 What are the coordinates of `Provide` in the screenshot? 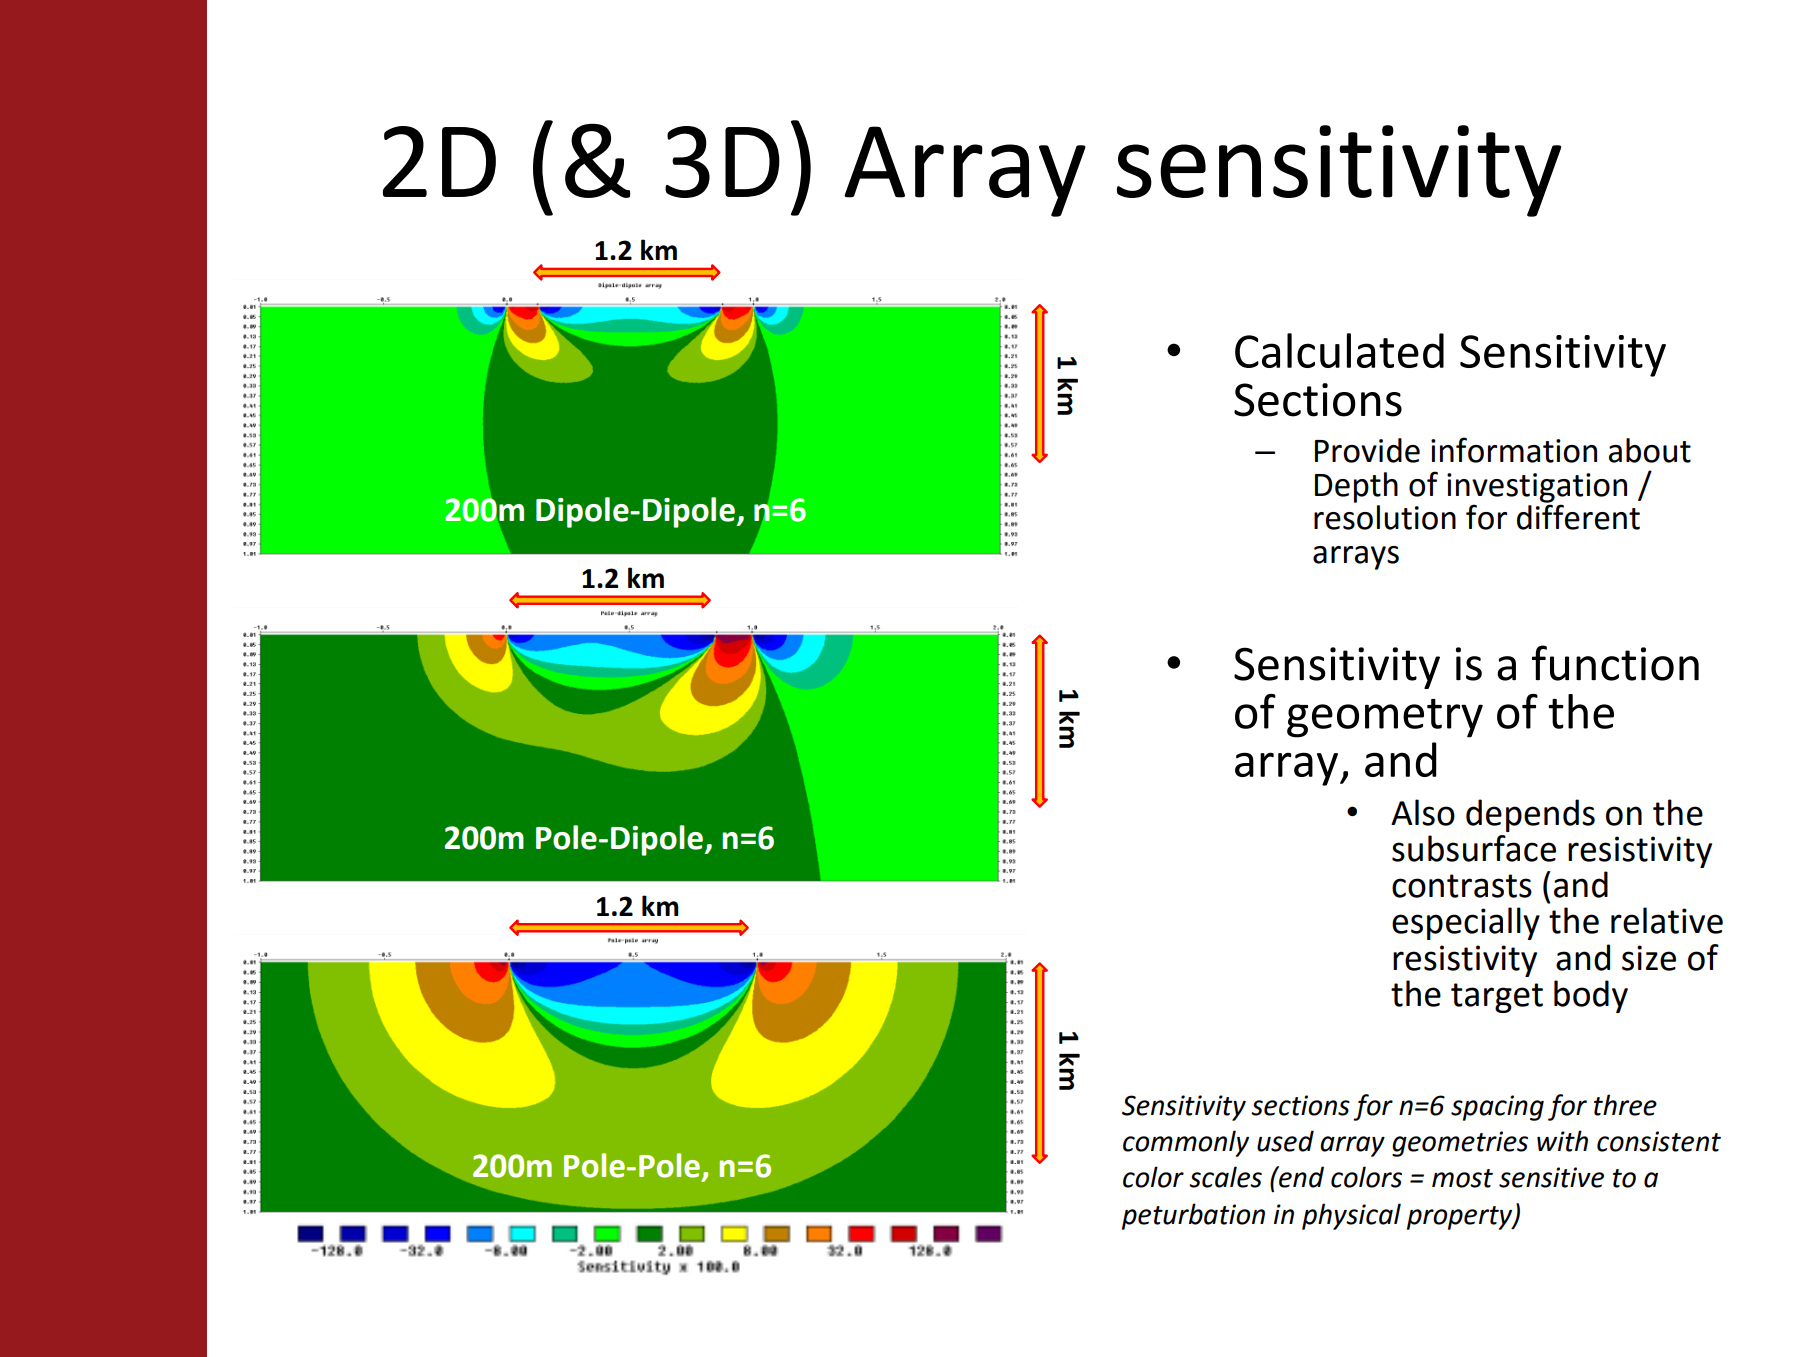 It's located at (1367, 450).
